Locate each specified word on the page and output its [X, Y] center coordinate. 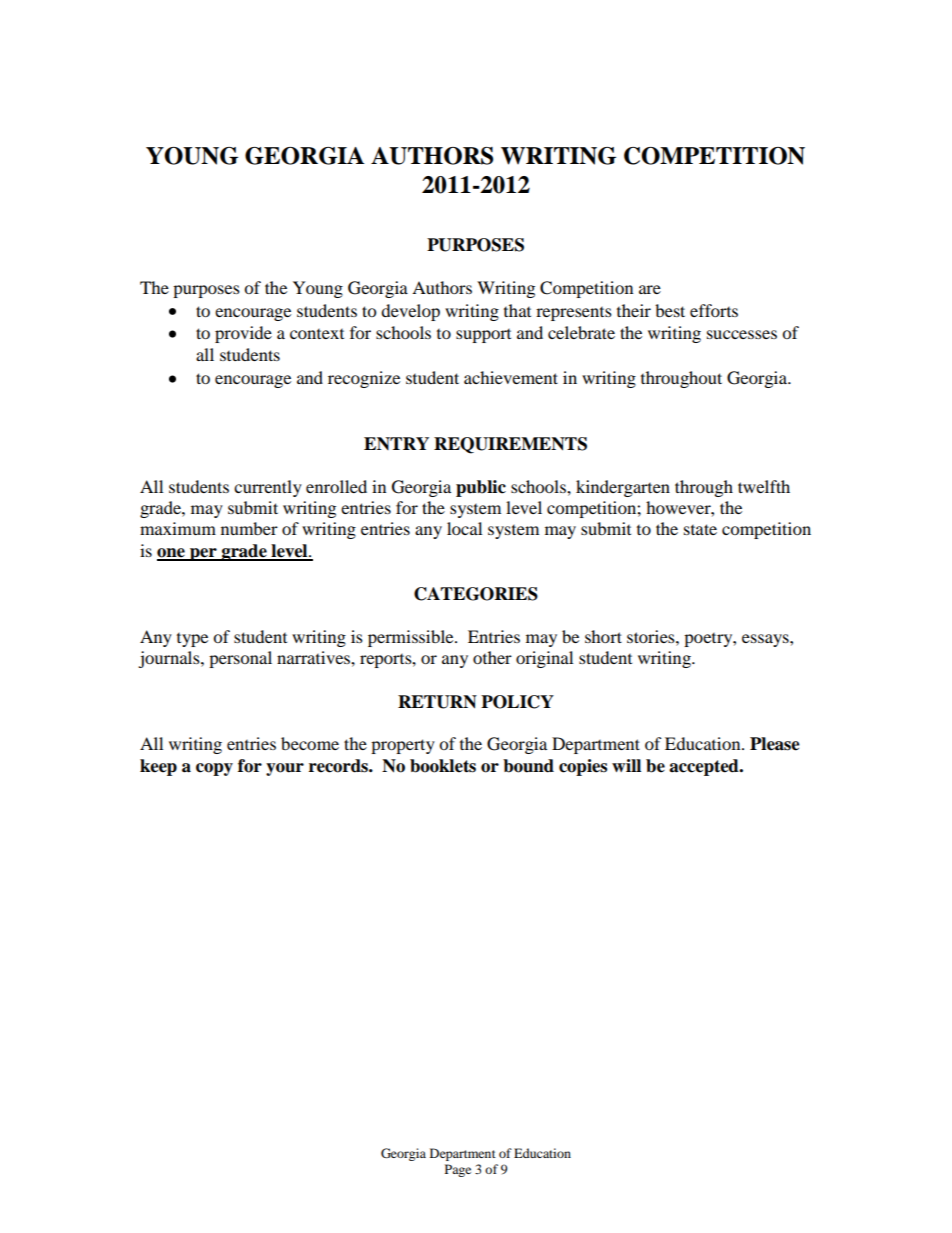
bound [528, 766]
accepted [705, 767]
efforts [714, 310]
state [700, 529]
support [483, 336]
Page [458, 1170]
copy [214, 769]
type [192, 640]
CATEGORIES [476, 594]
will [626, 765]
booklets [443, 766]
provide [243, 334]
